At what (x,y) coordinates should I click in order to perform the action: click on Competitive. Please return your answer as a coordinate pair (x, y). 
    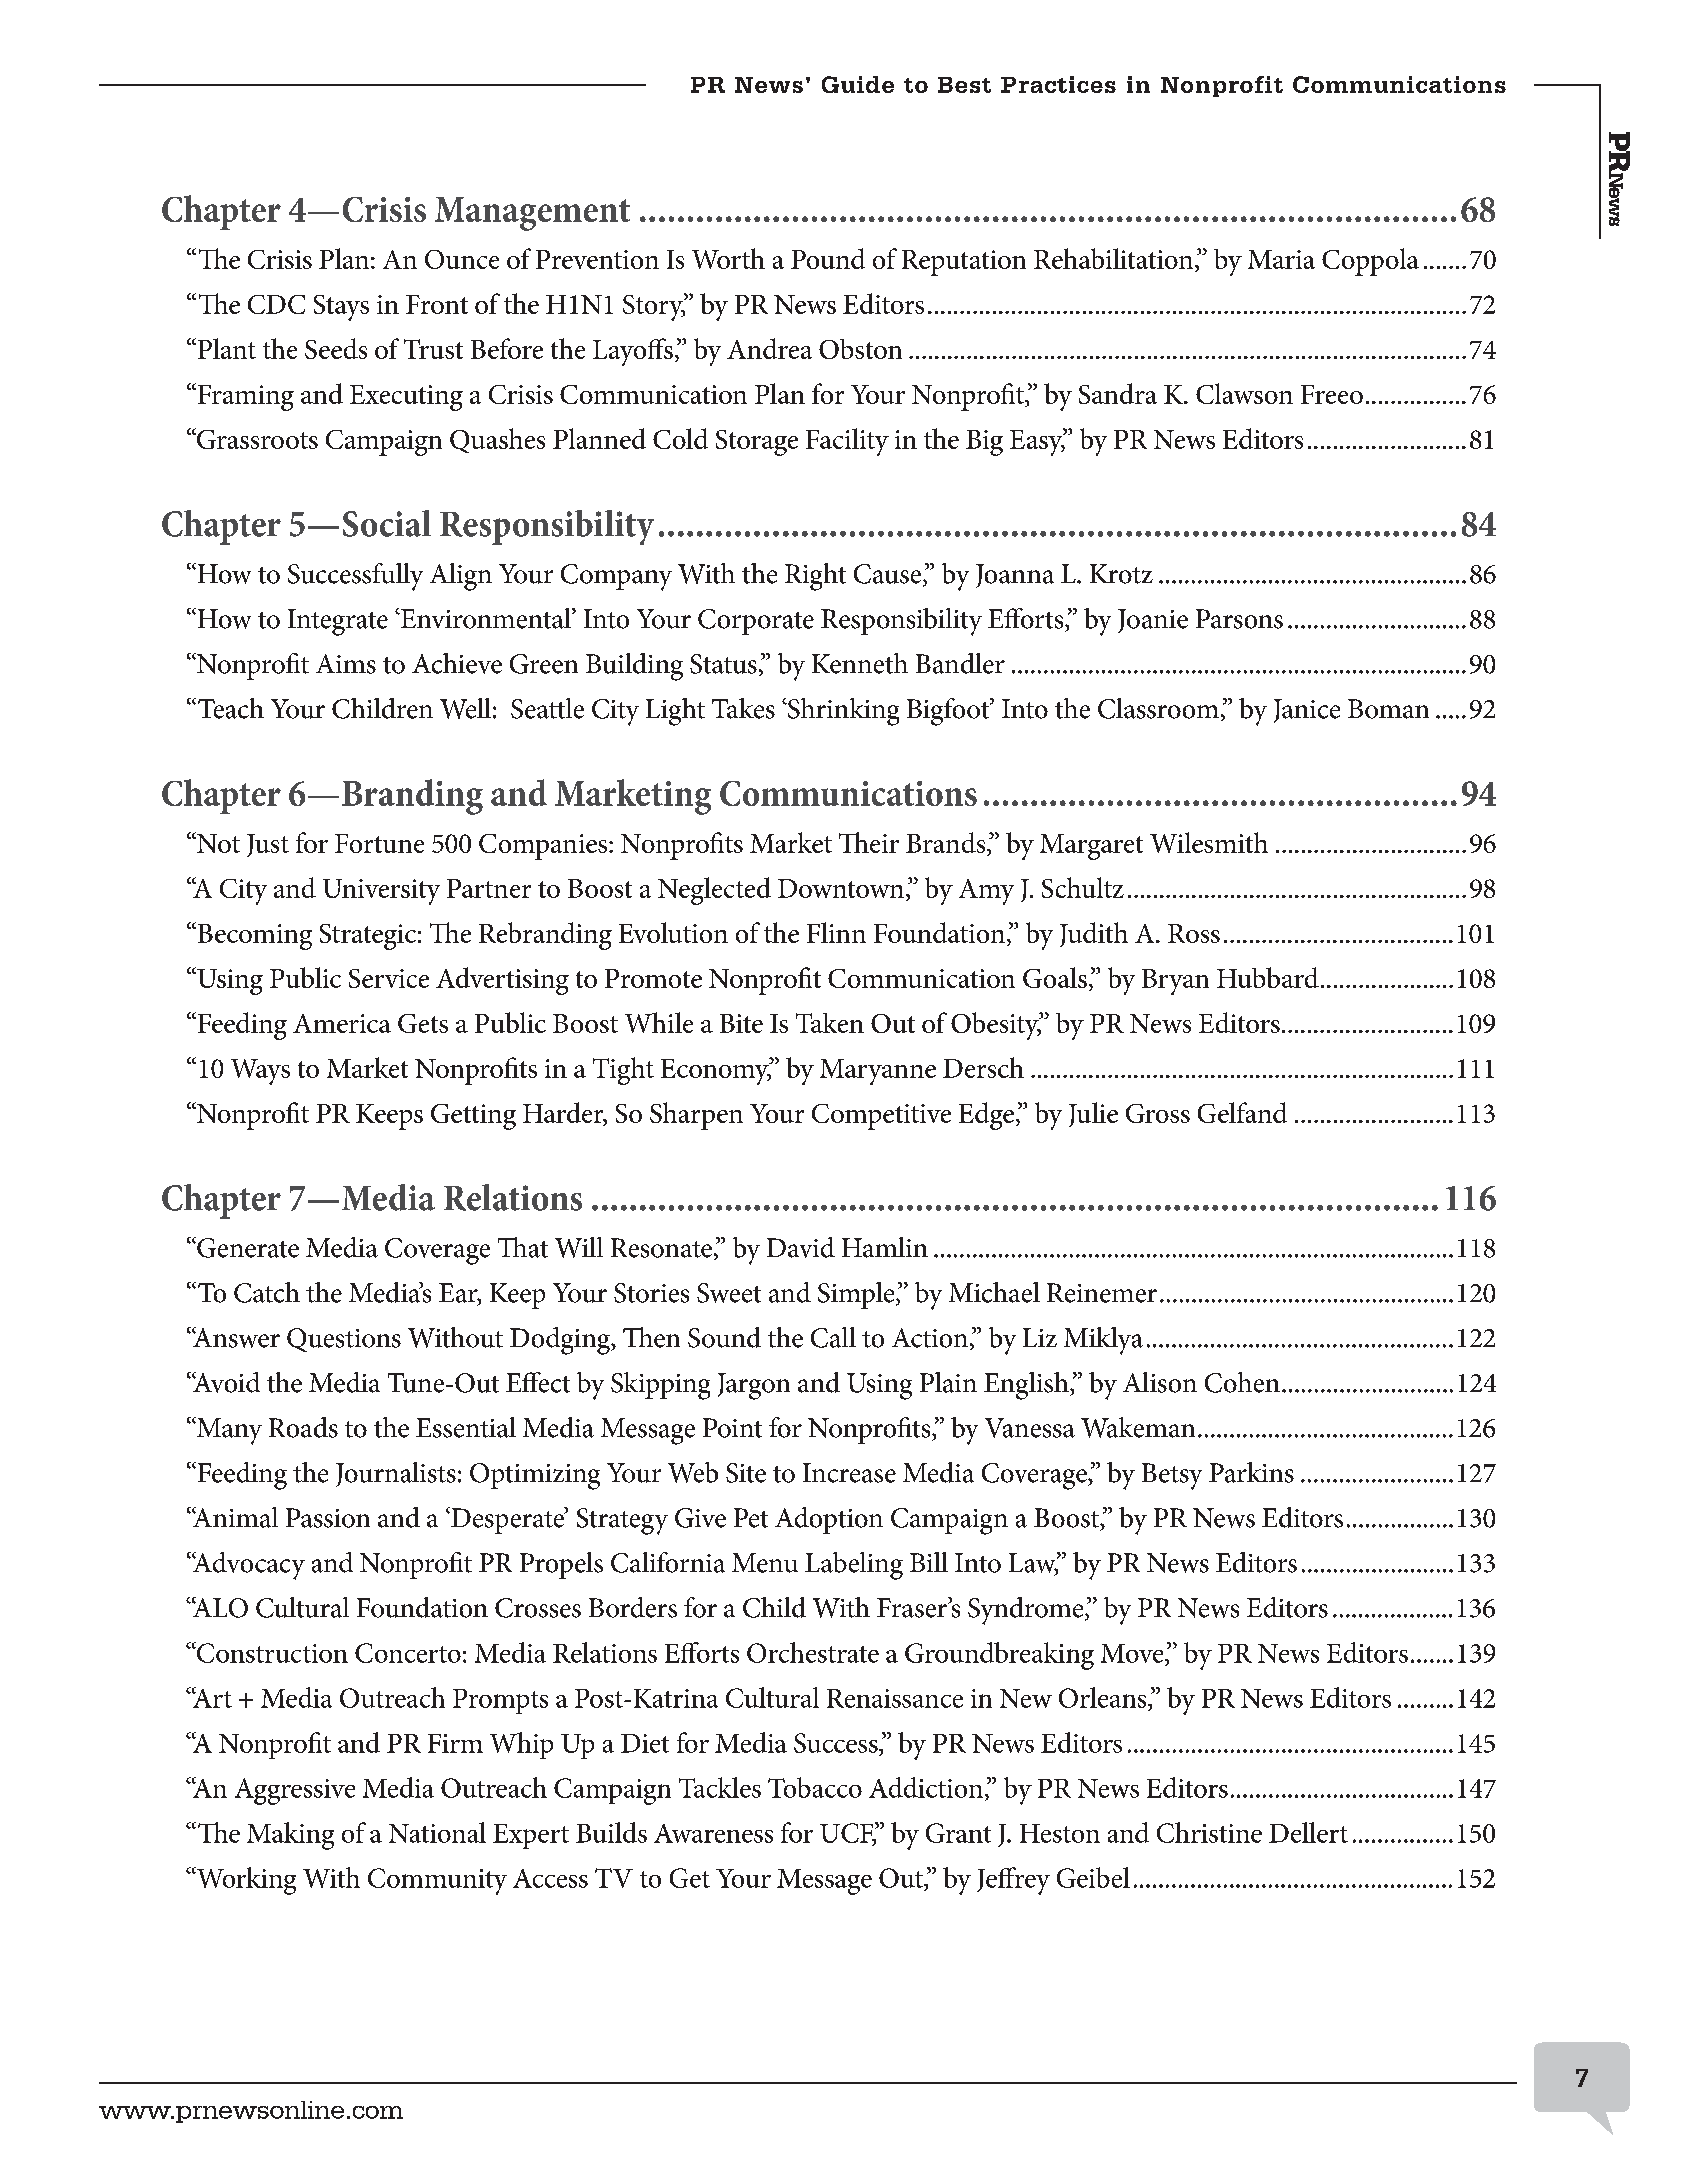
    Looking at the image, I should click on (881, 1117).
